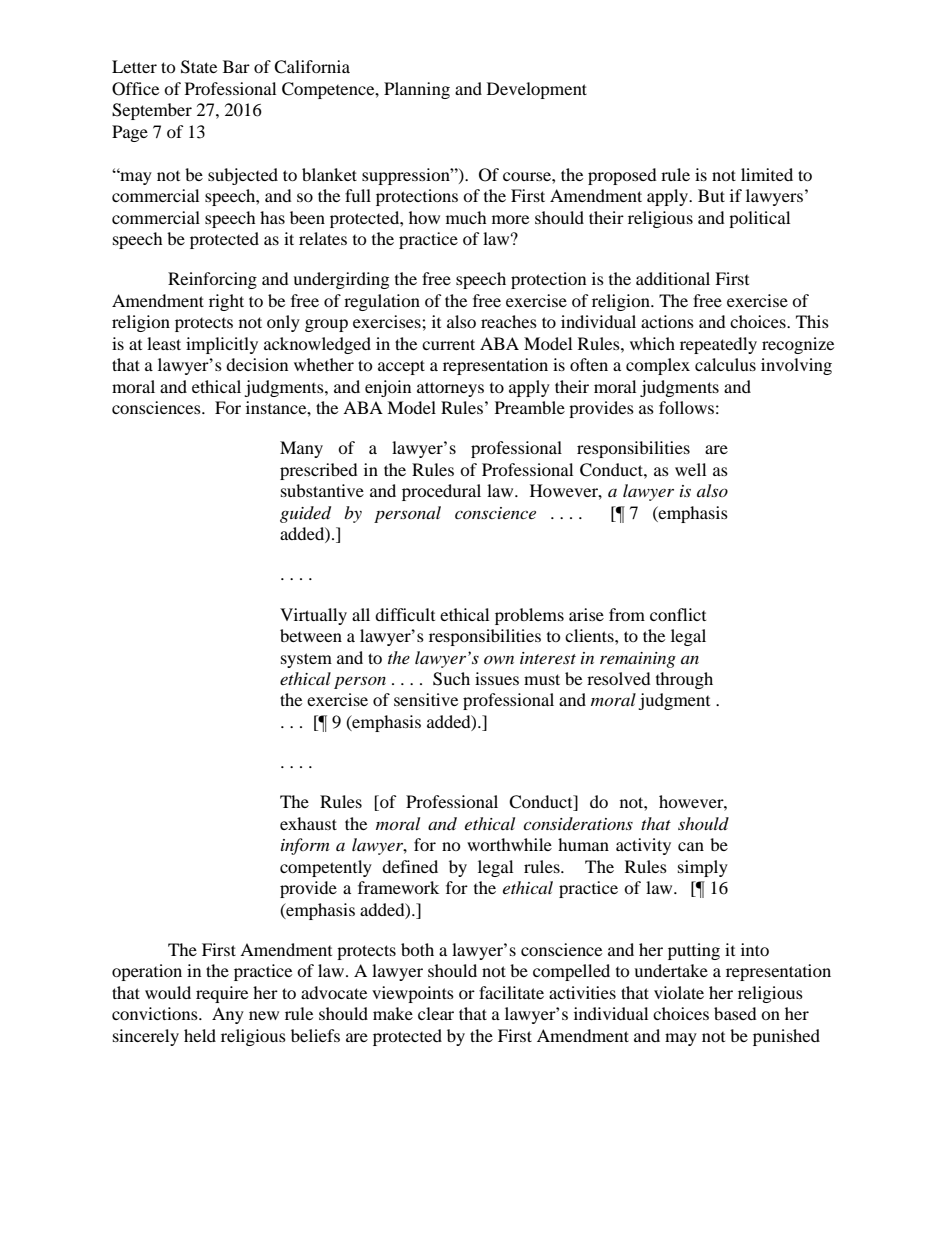  Describe the element at coordinates (673, 278) in the page. I see `additional` at that location.
